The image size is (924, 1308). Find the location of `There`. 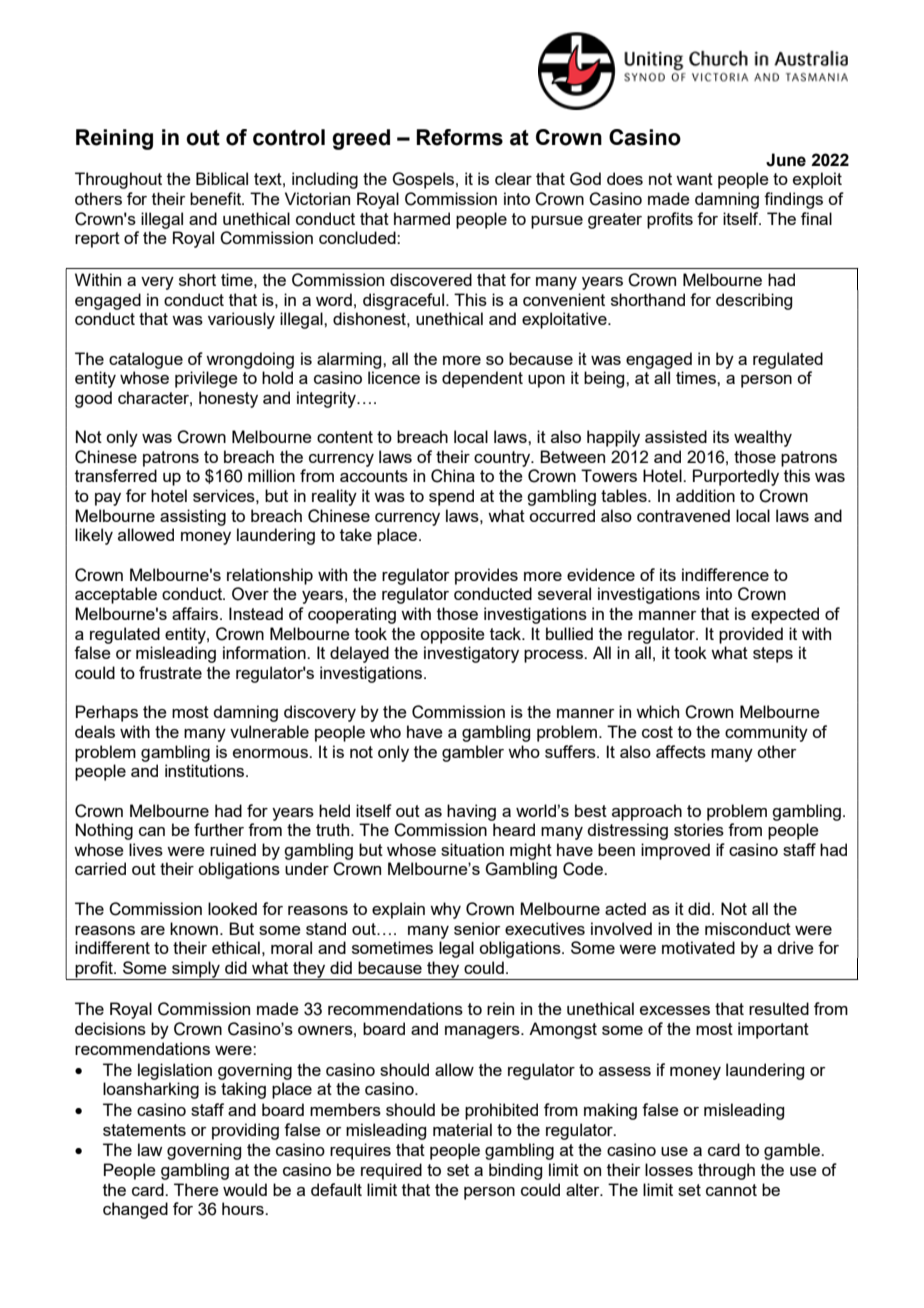

There is located at coordinates (196, 1189).
